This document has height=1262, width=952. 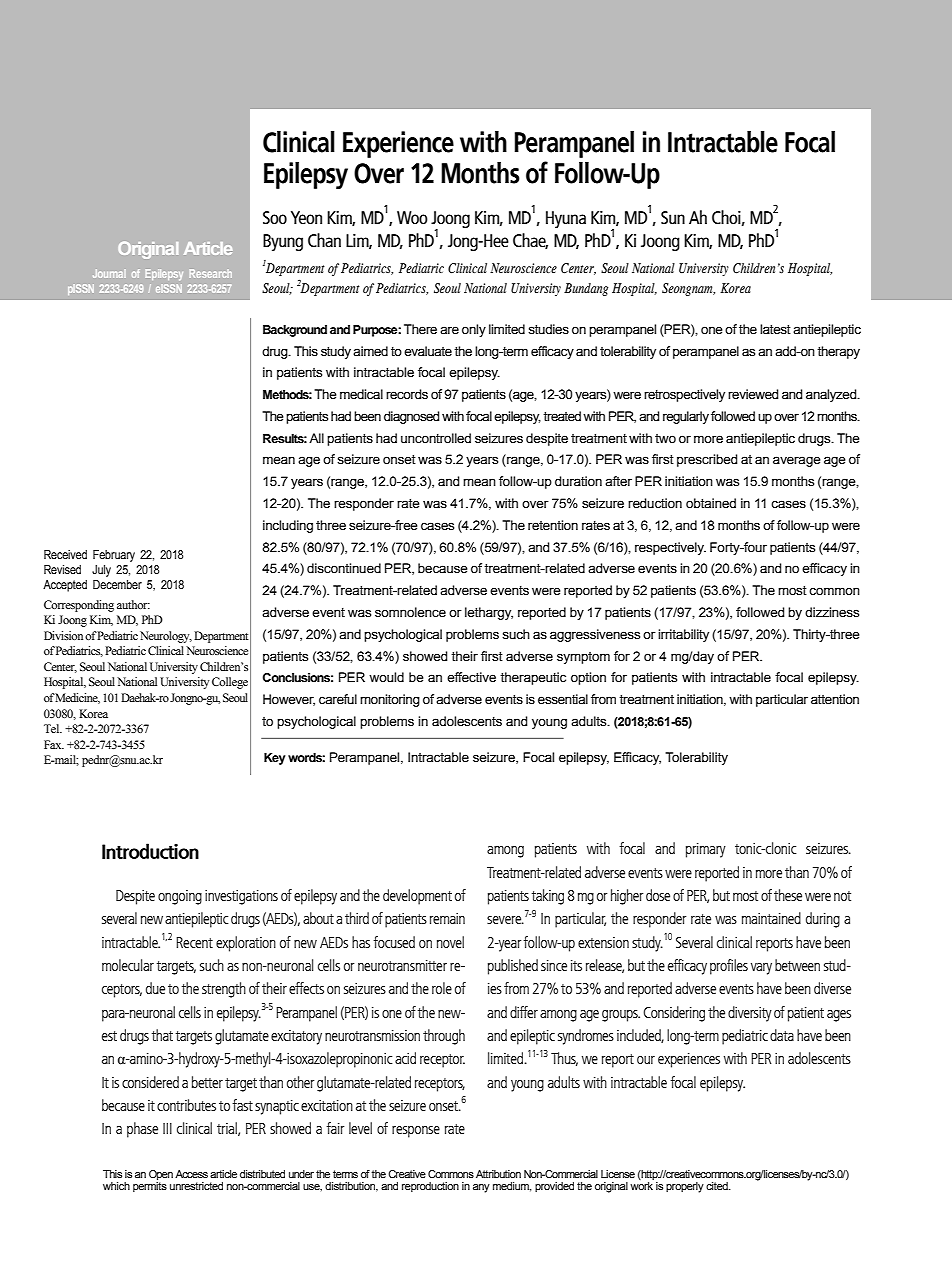 What do you see at coordinates (835, 699) in the document?
I see `attention` at bounding box center [835, 699].
